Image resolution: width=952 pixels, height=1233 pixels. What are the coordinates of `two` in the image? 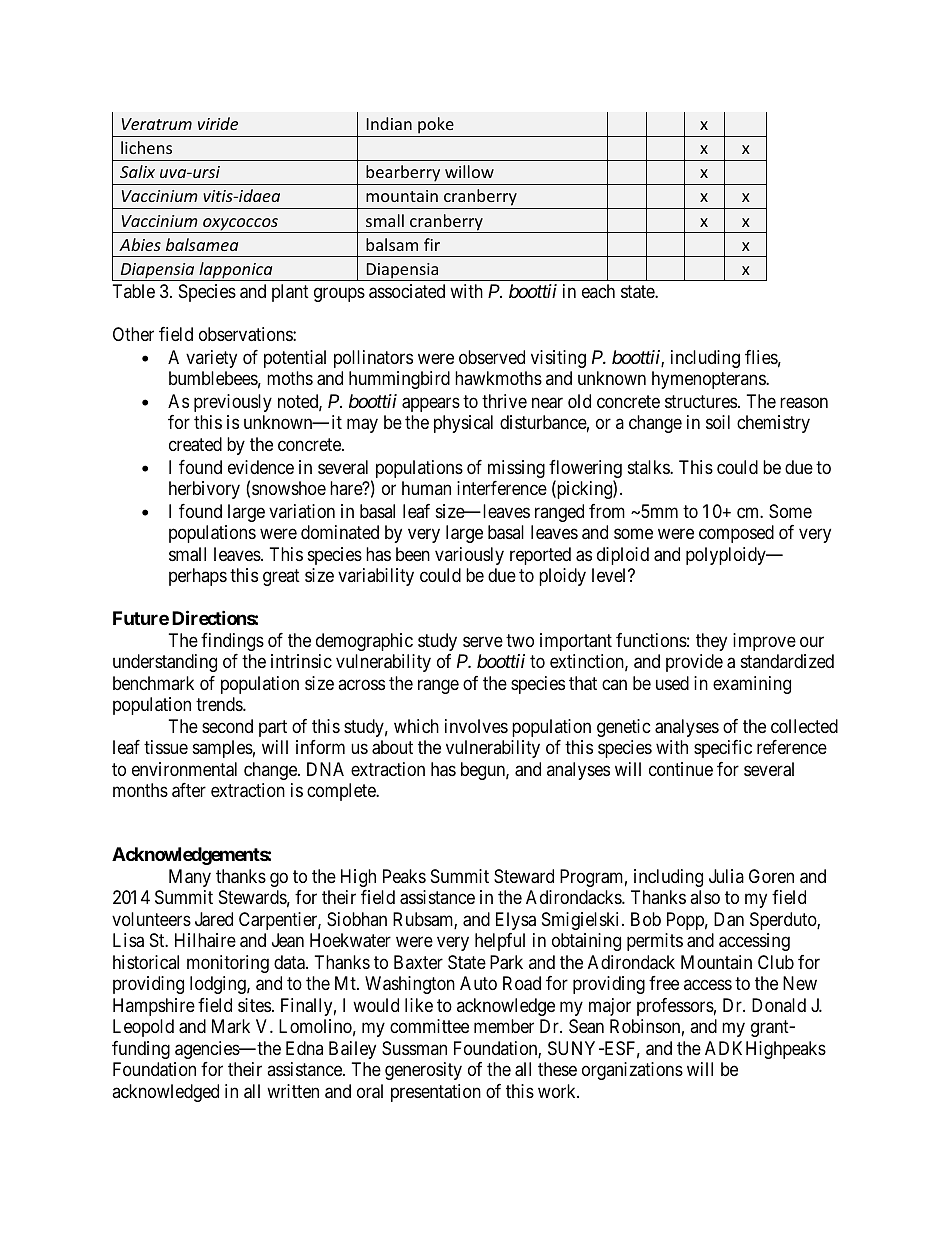 It's located at (520, 640).
